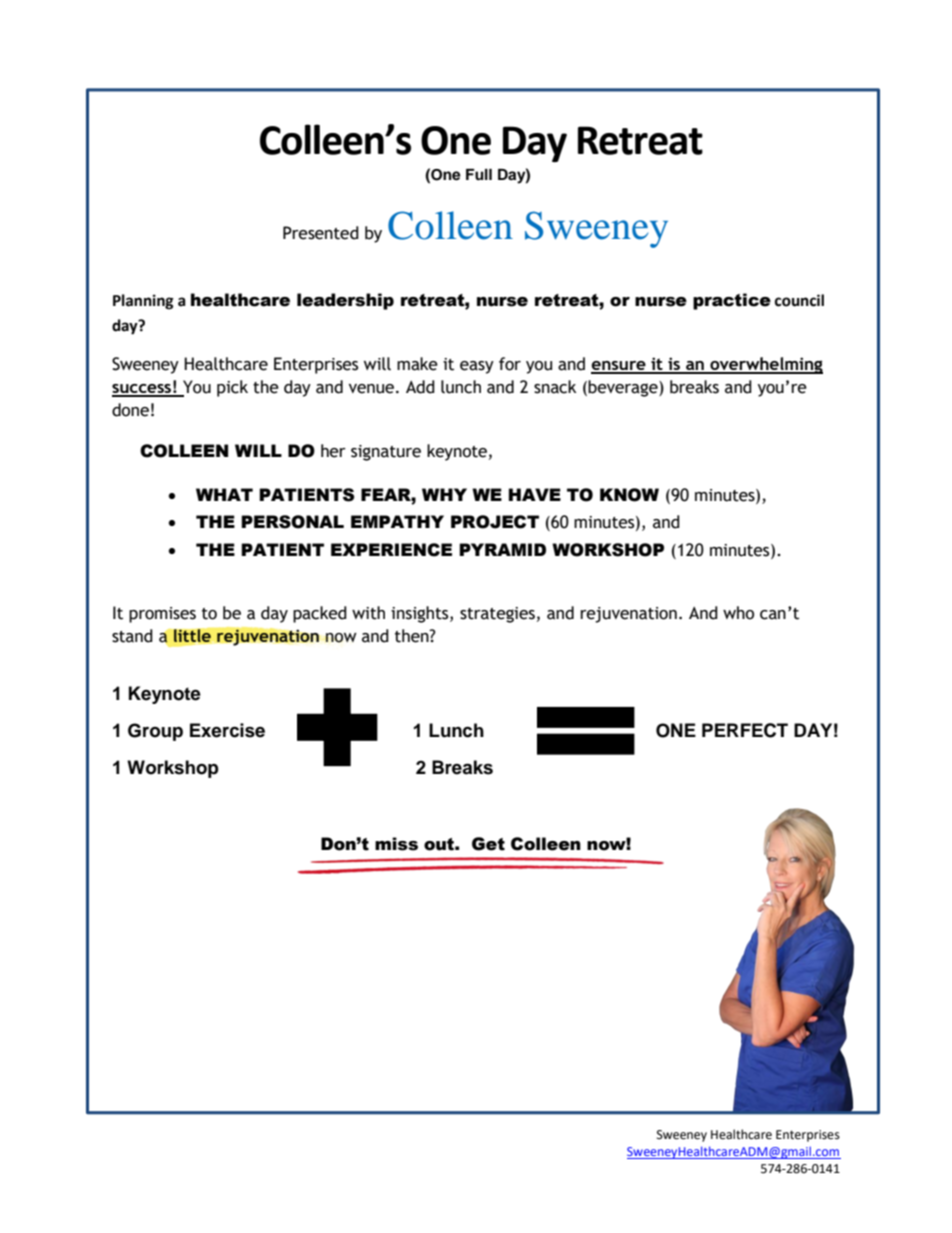 Image resolution: width=952 pixels, height=1233 pixels. Describe the element at coordinates (232, 388) in the page. I see `pick` at that location.
